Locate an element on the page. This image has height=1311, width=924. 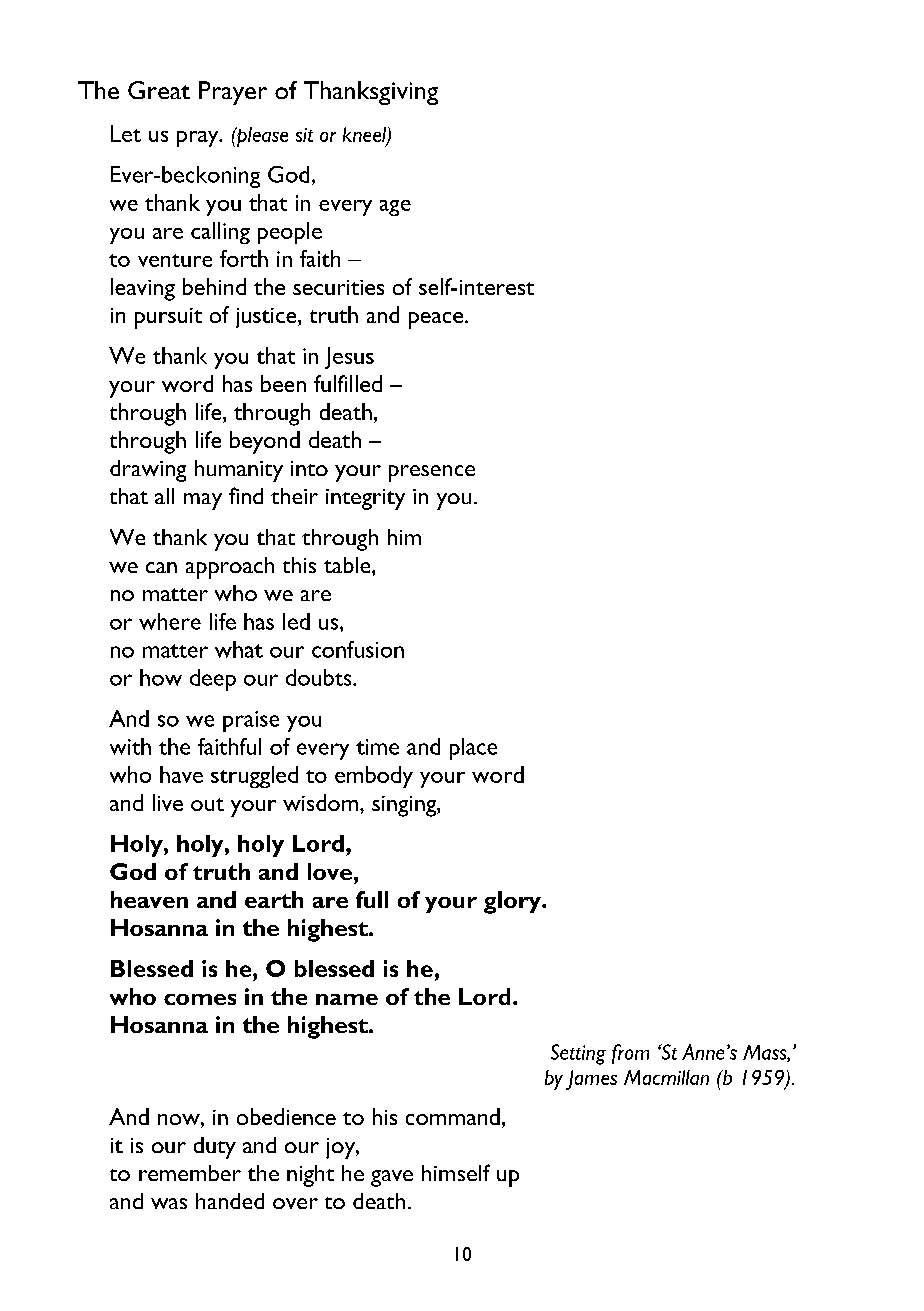
confusion is located at coordinates (358, 649).
